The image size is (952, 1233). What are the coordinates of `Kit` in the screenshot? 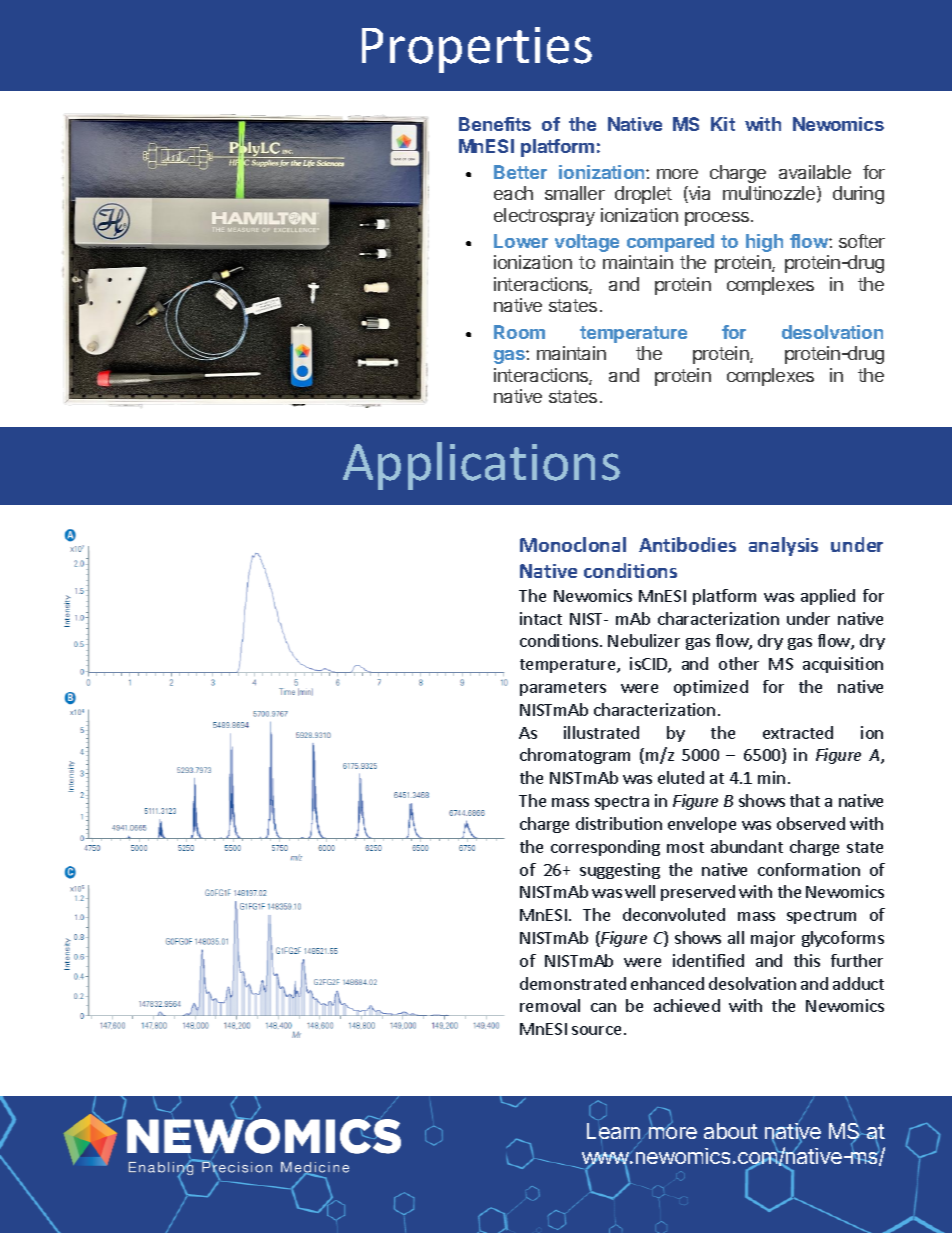 It's located at (723, 124).
